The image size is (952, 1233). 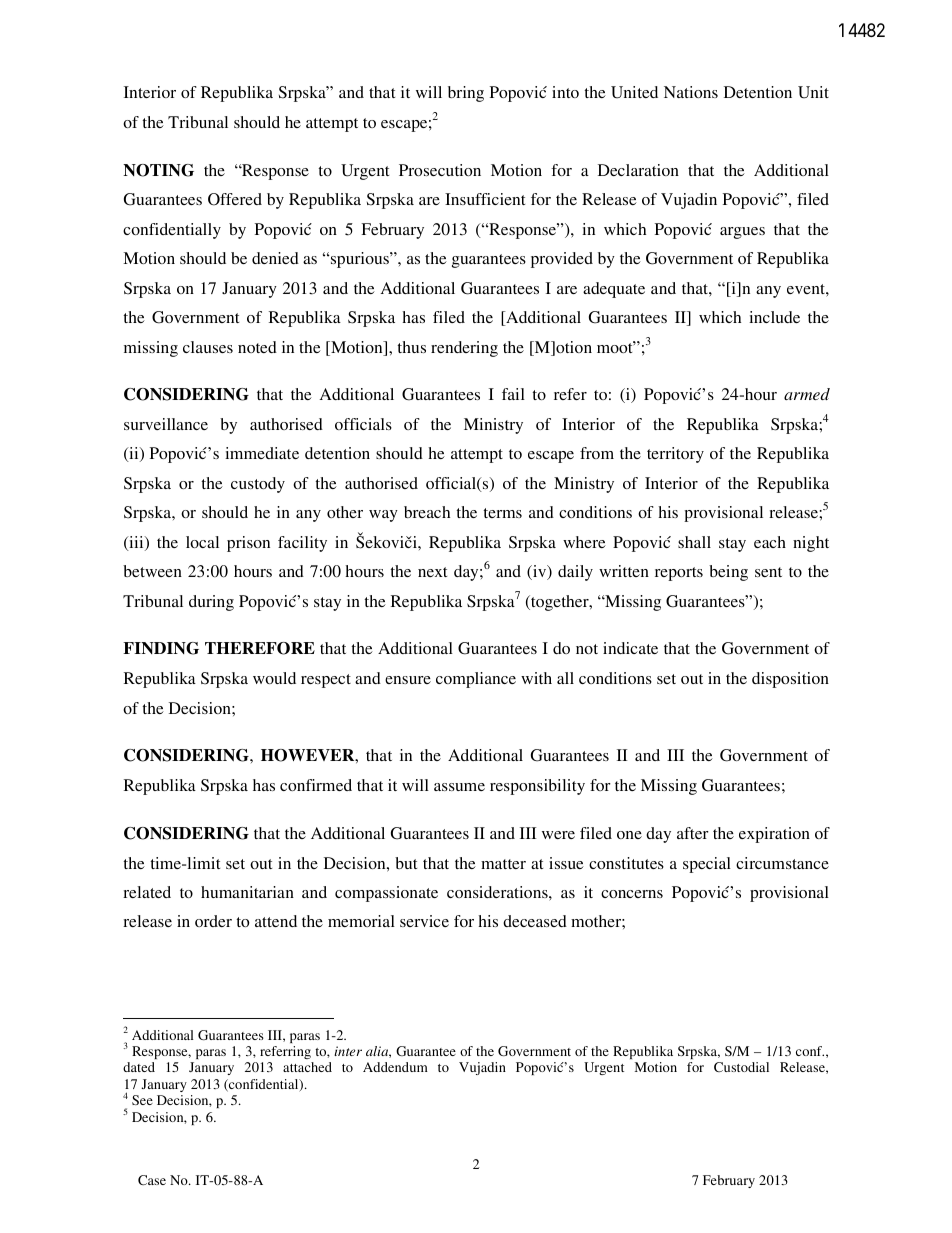 What do you see at coordinates (466, 94) in the image?
I see `bring` at bounding box center [466, 94].
